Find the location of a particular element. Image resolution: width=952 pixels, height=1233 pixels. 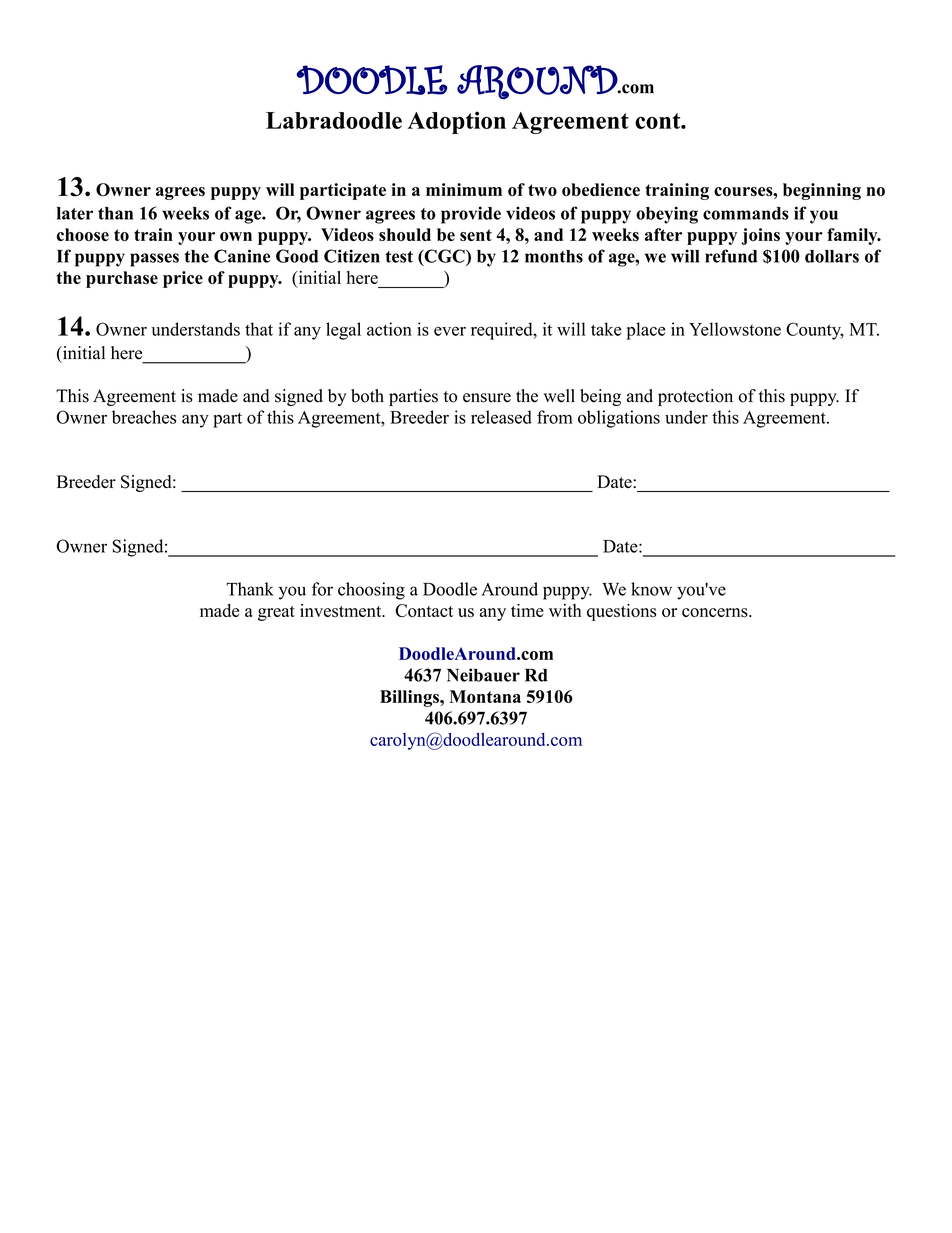

released is located at coordinates (501, 417).
